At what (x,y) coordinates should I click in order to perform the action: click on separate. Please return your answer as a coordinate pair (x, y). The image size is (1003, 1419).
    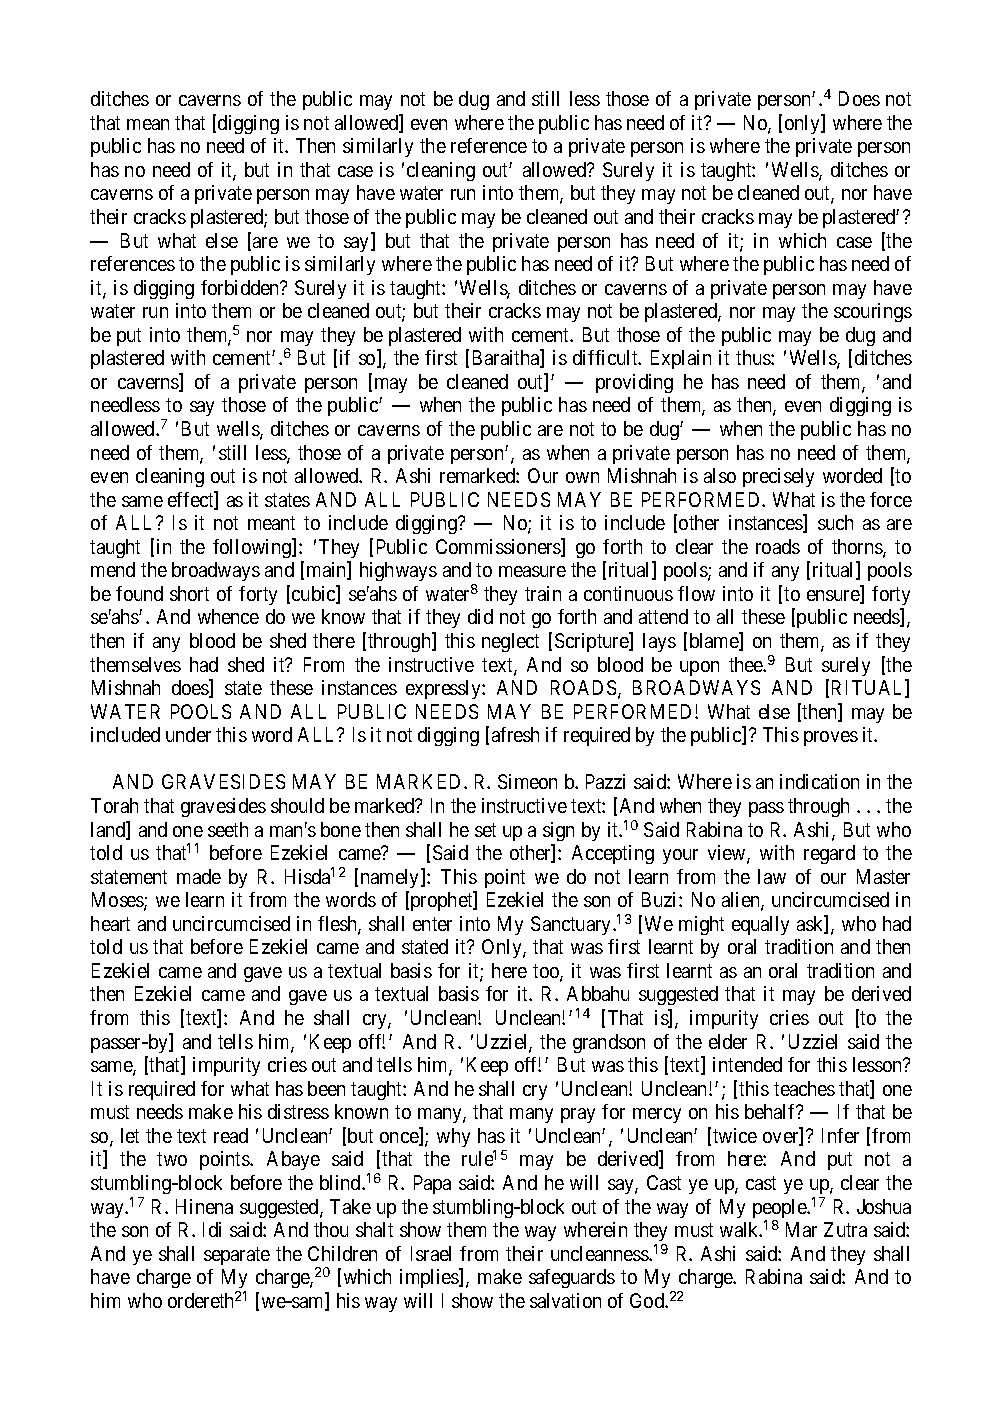
    Looking at the image, I should click on (237, 1256).
